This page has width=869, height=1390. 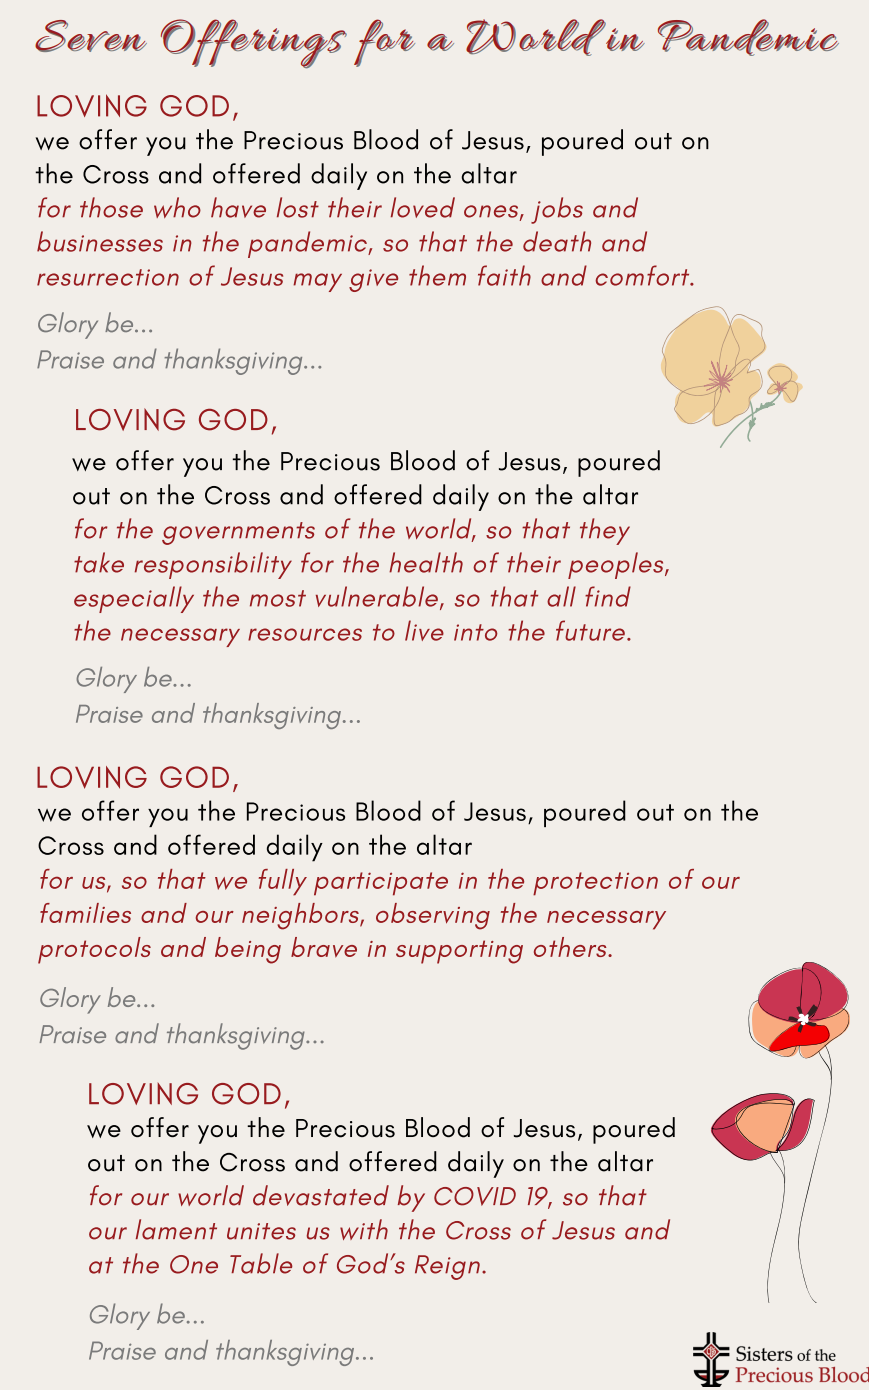 What do you see at coordinates (305, 634) in the page?
I see `resources` at bounding box center [305, 634].
